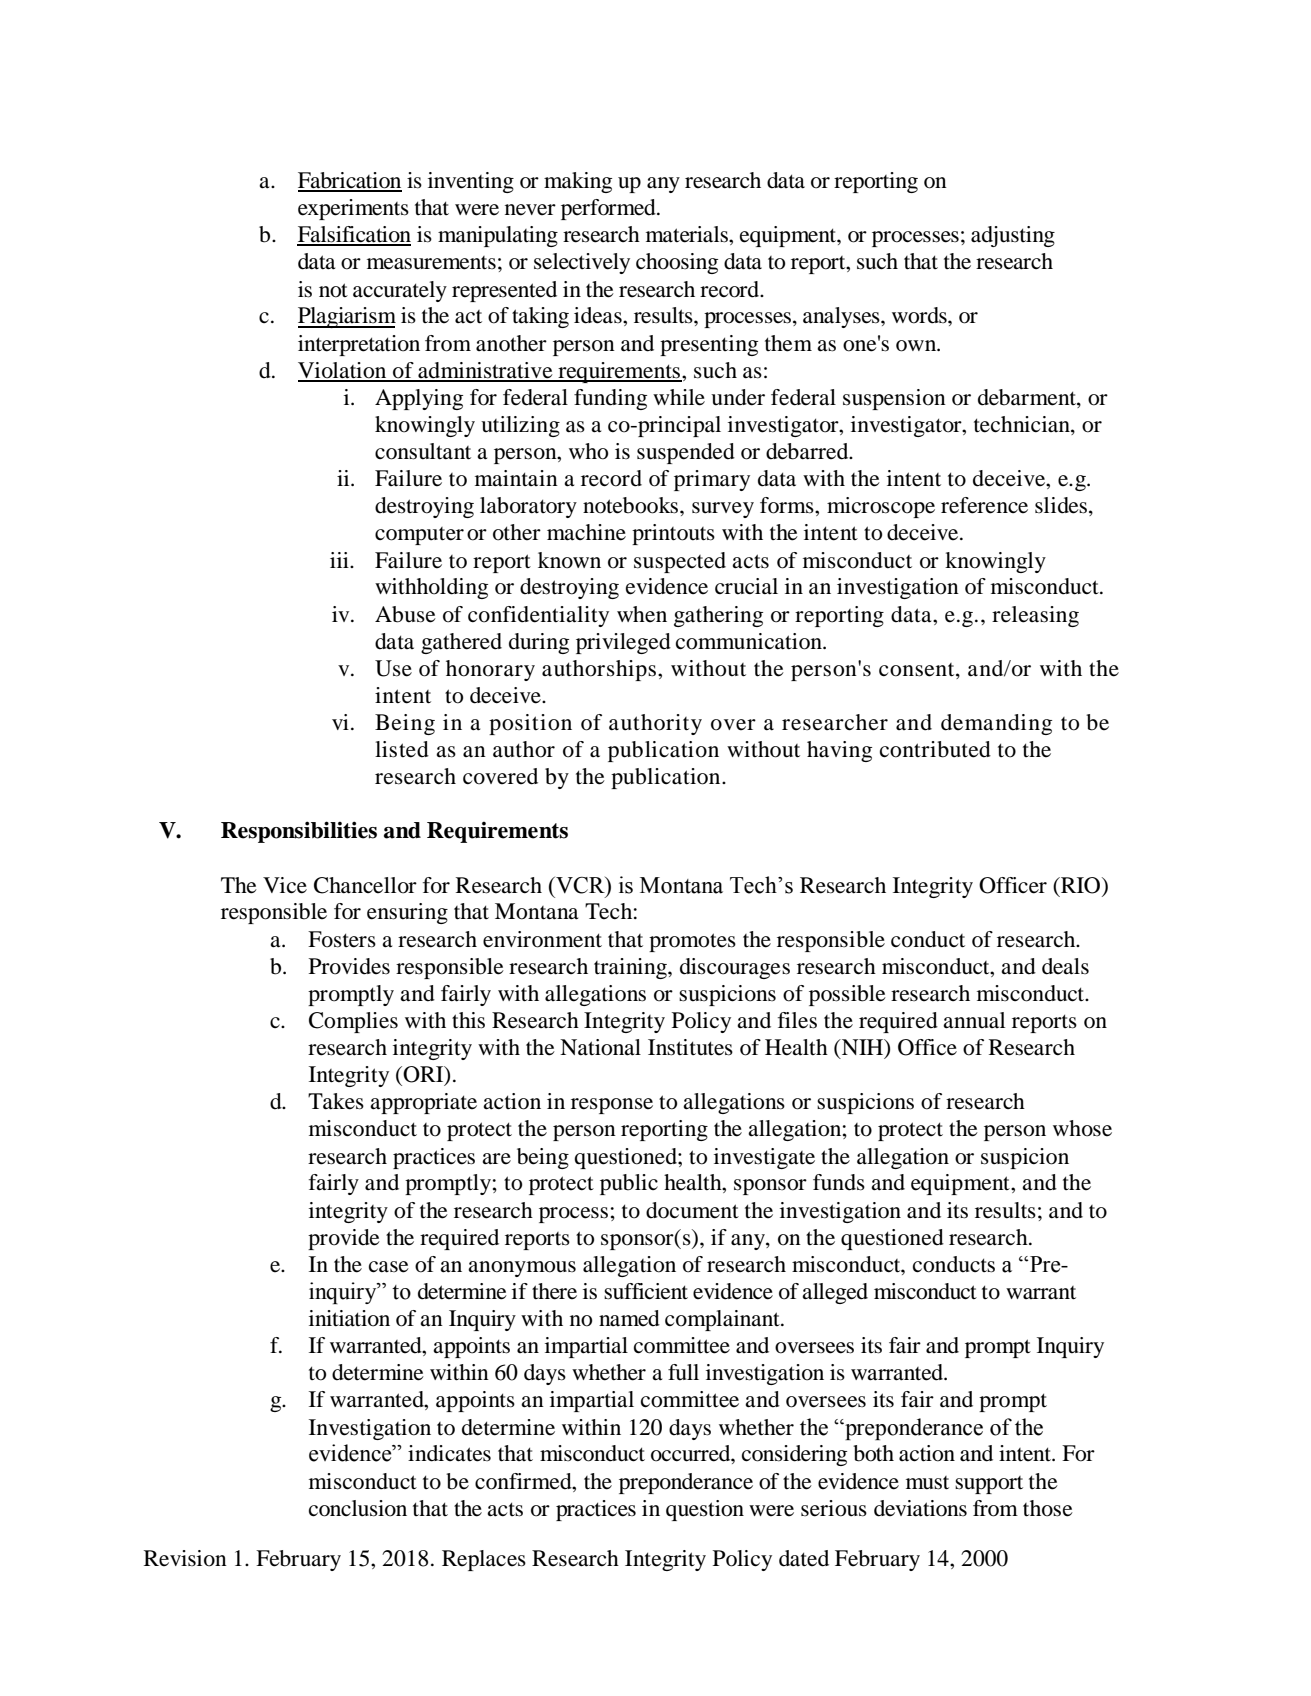 The width and height of the screenshot is (1311, 1696). I want to click on Abuse, so click(405, 614).
